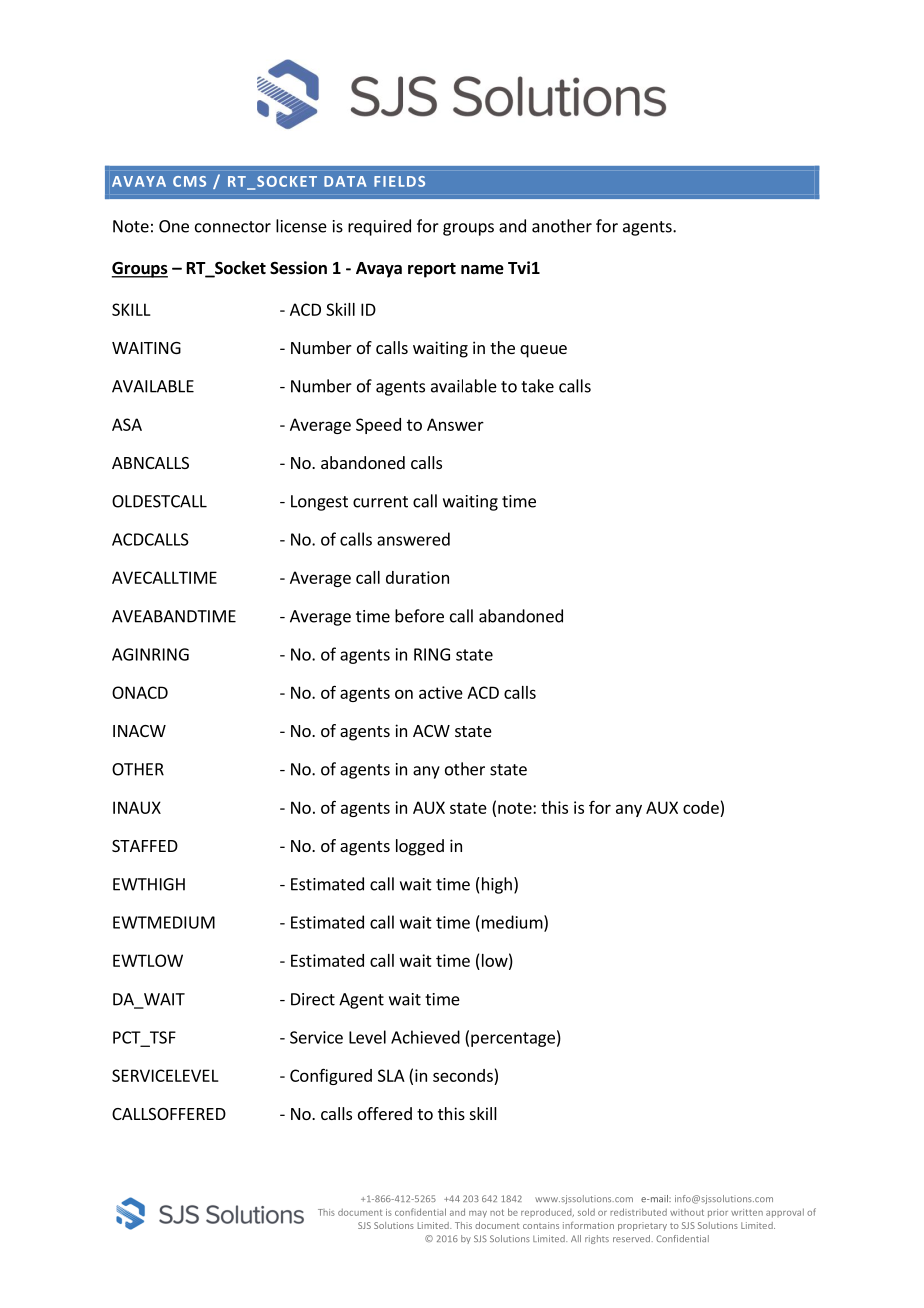  What do you see at coordinates (701, 807) in the image?
I see `code` at bounding box center [701, 807].
